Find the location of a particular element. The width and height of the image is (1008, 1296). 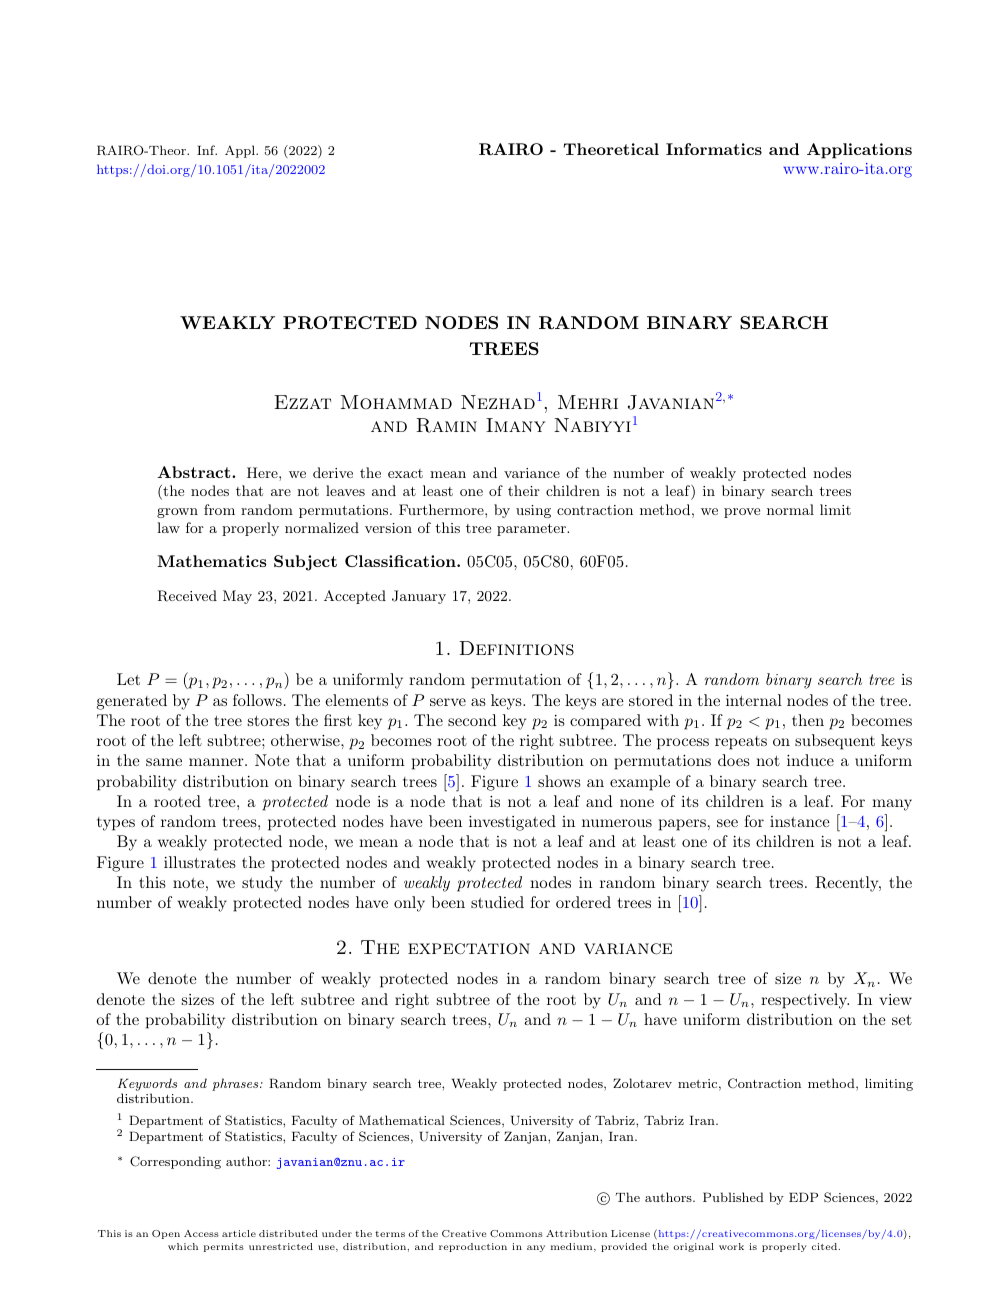

follows is located at coordinates (257, 700).
